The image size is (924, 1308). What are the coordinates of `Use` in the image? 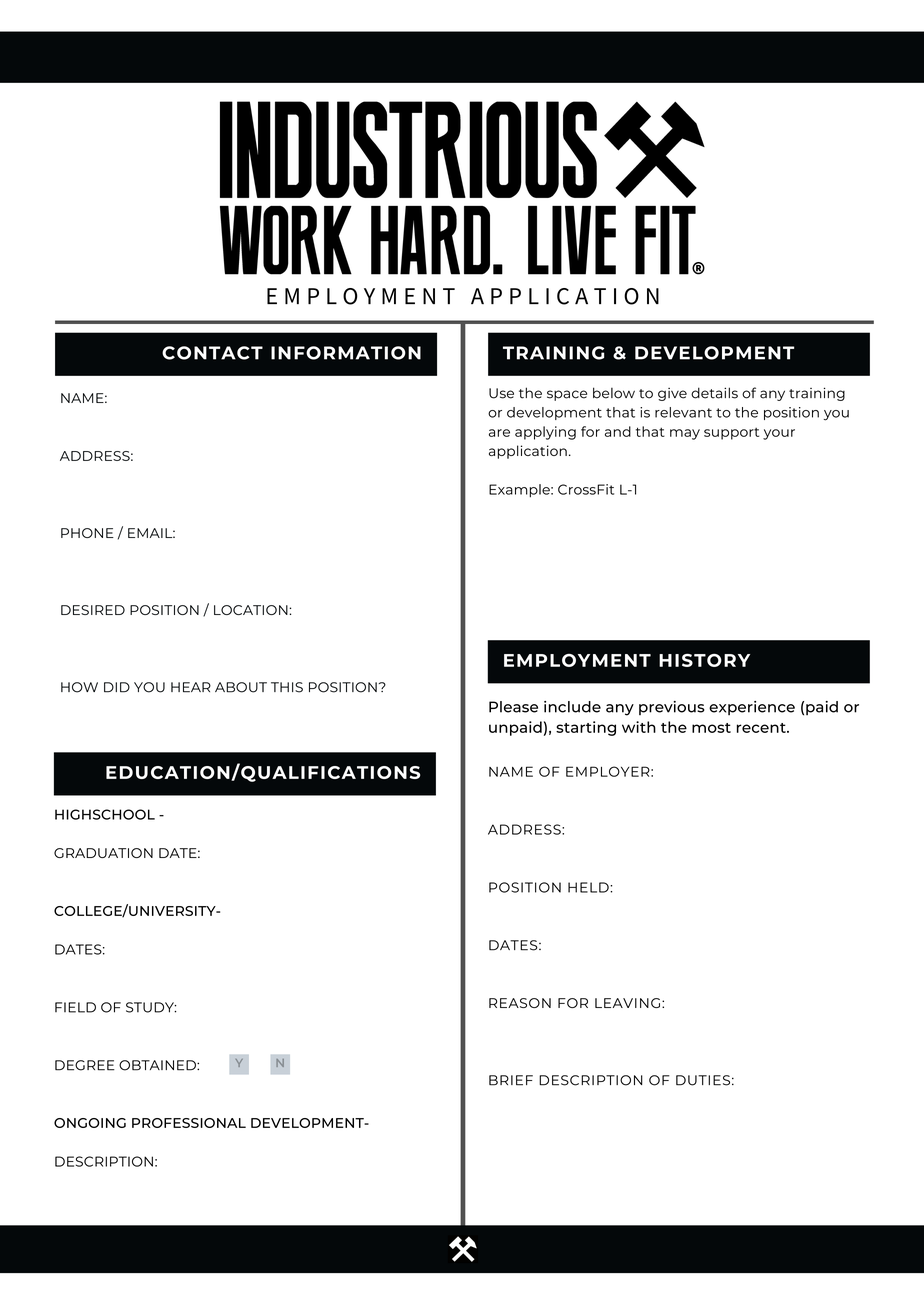 It's located at (501, 393).
